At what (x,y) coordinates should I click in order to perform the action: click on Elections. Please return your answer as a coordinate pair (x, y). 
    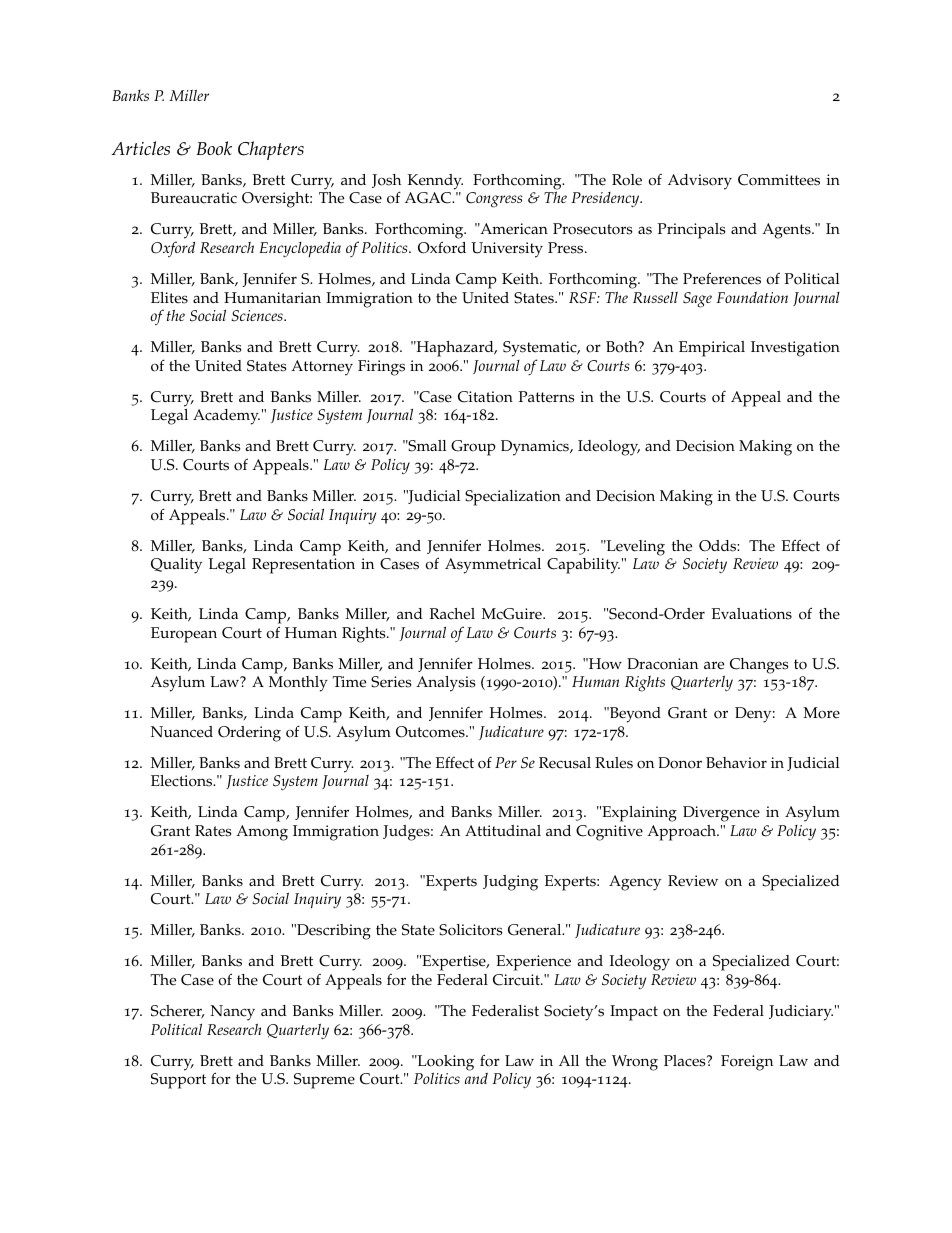
    Looking at the image, I should click on (183, 781).
